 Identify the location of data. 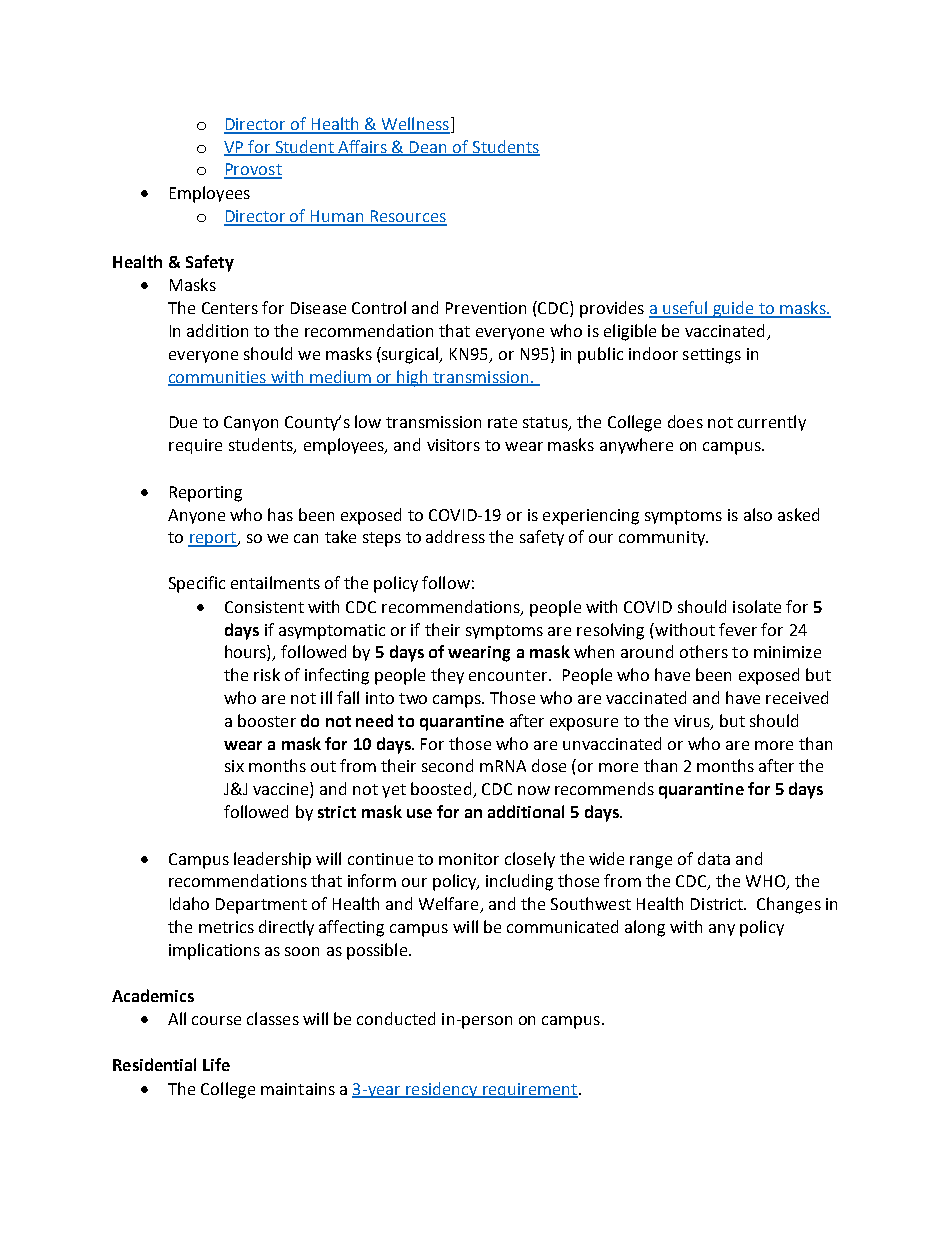
(714, 858).
